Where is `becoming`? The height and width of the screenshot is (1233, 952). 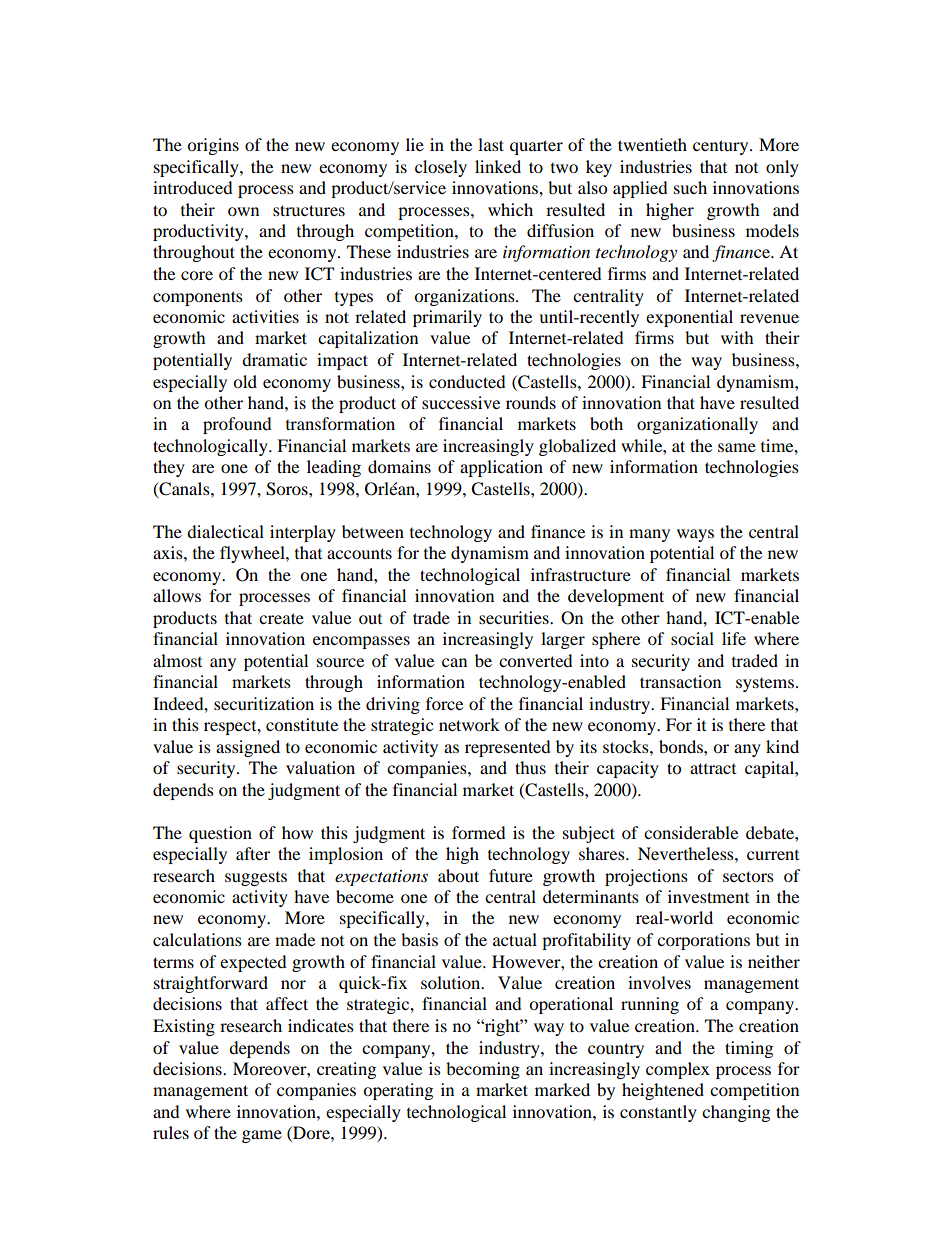
becoming is located at coordinates (483, 1070).
